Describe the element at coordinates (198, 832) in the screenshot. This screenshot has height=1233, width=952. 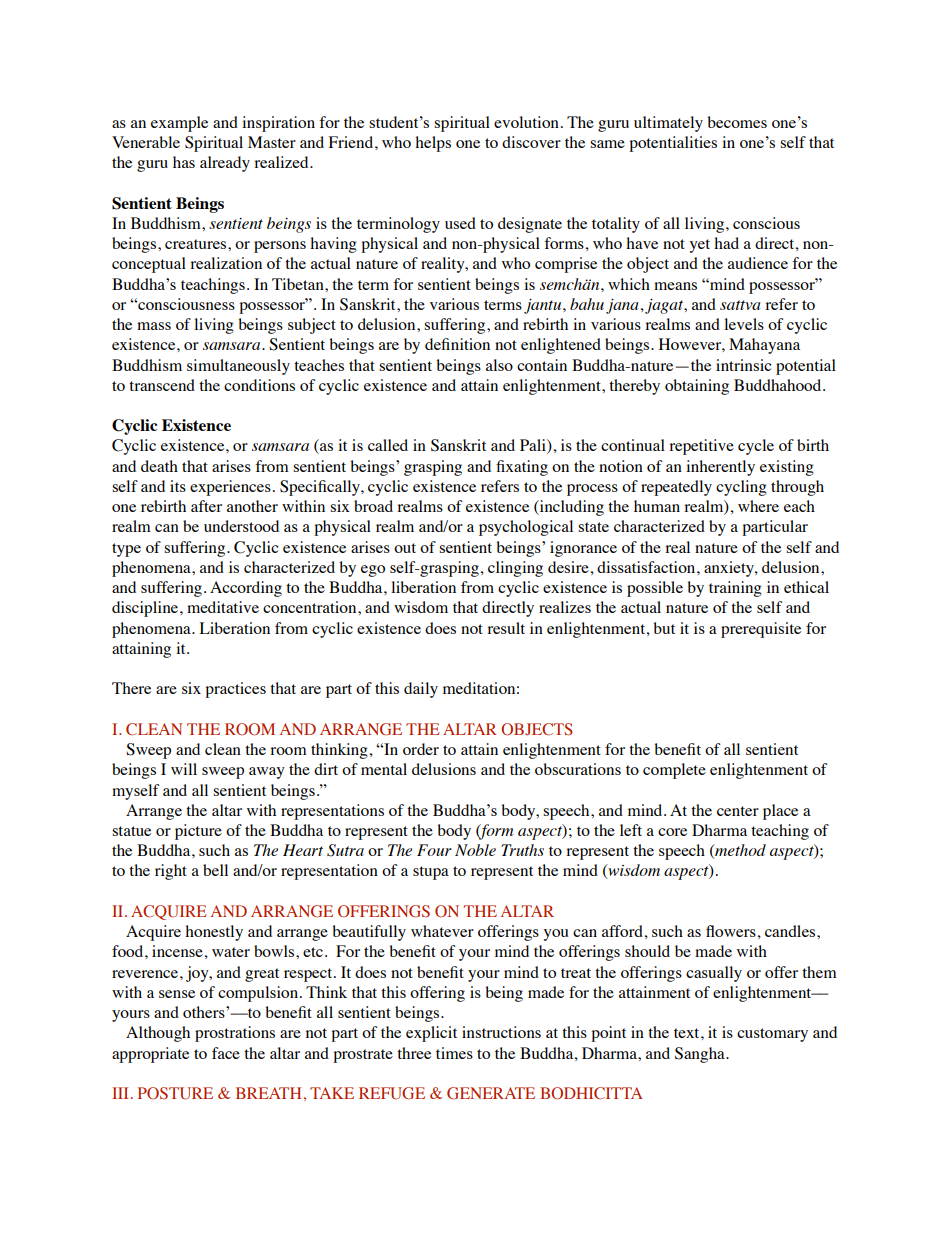
I see `picture` at that location.
